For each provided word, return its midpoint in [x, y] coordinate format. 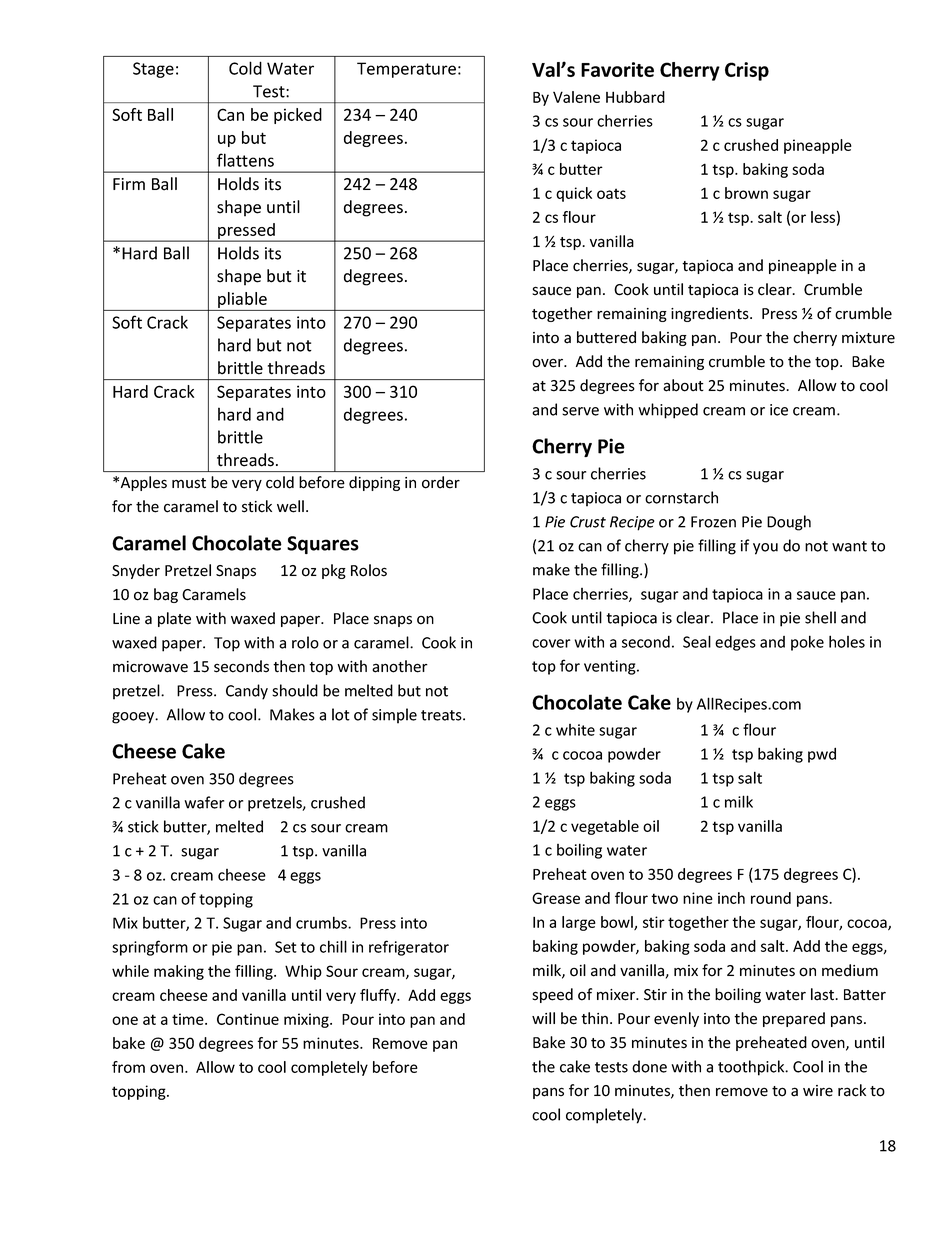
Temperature [406, 70]
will [543, 1018]
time [189, 1019]
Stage [153, 70]
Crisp [747, 71]
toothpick [752, 1068]
